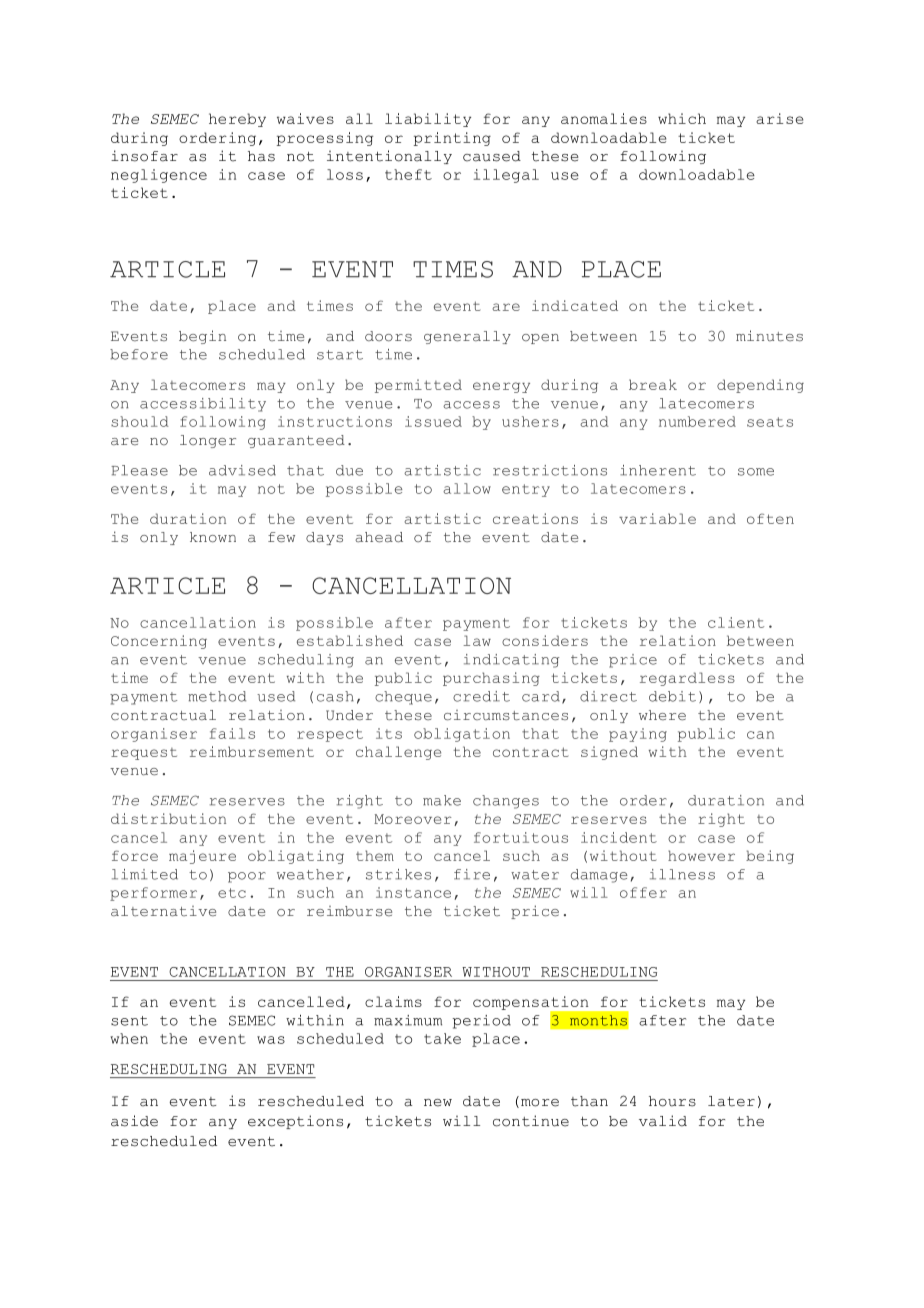  What do you see at coordinates (477, 640) in the image?
I see `law` at bounding box center [477, 640].
